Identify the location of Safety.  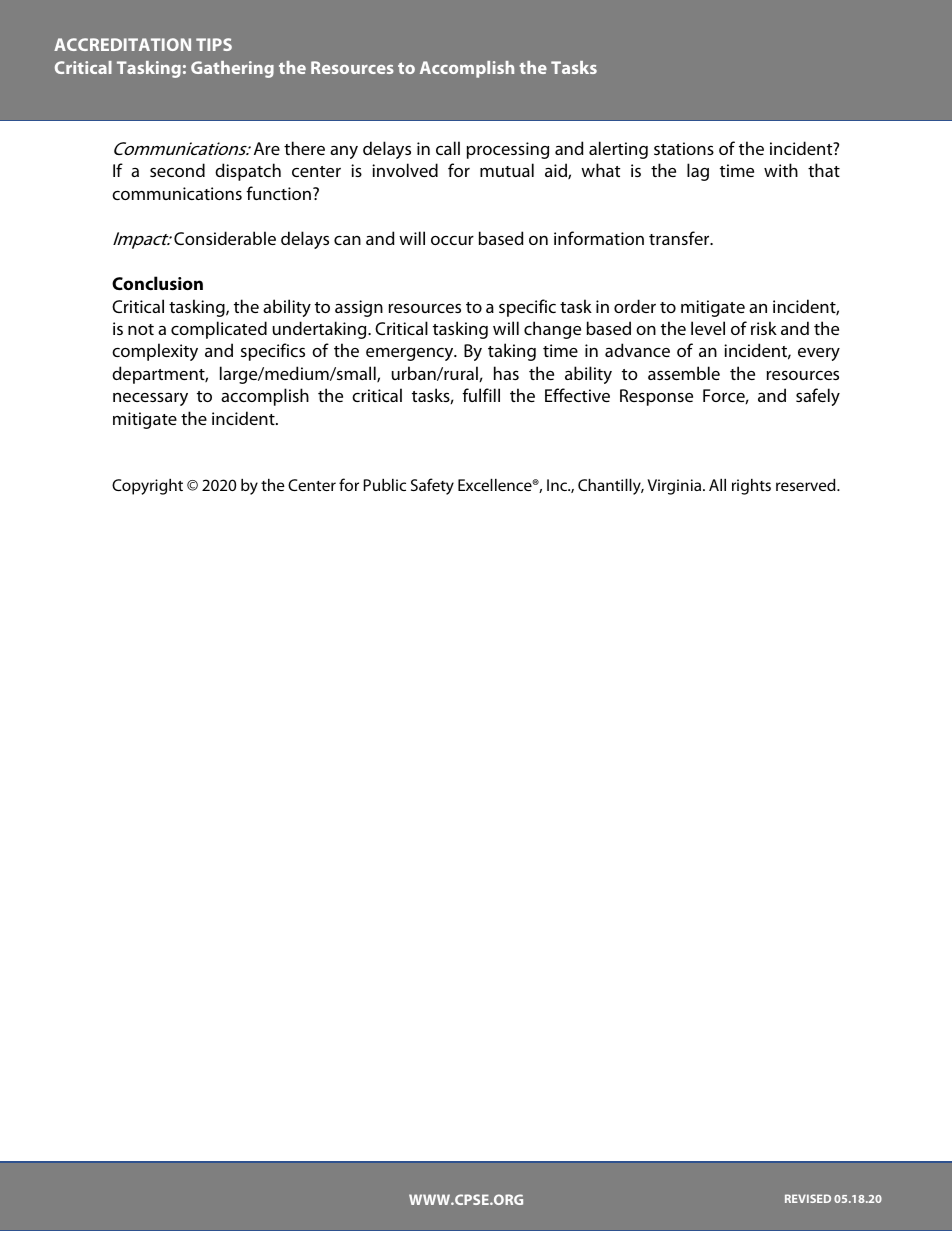
(432, 486).
